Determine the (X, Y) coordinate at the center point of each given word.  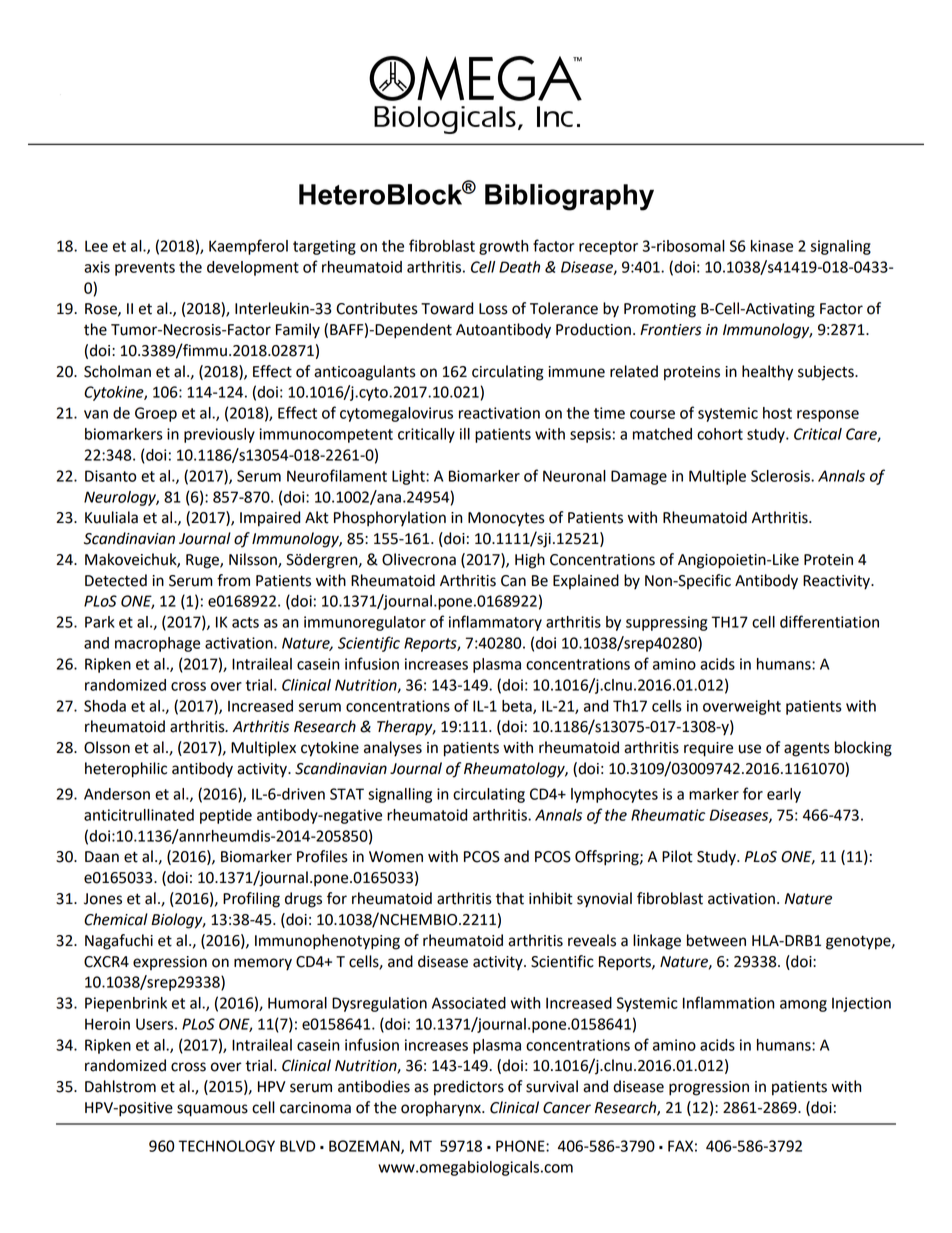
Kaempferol (248, 247)
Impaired (270, 519)
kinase (772, 246)
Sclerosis (781, 476)
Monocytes (506, 519)
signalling (400, 795)
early (784, 795)
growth (503, 247)
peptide (226, 816)
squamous (212, 1110)
